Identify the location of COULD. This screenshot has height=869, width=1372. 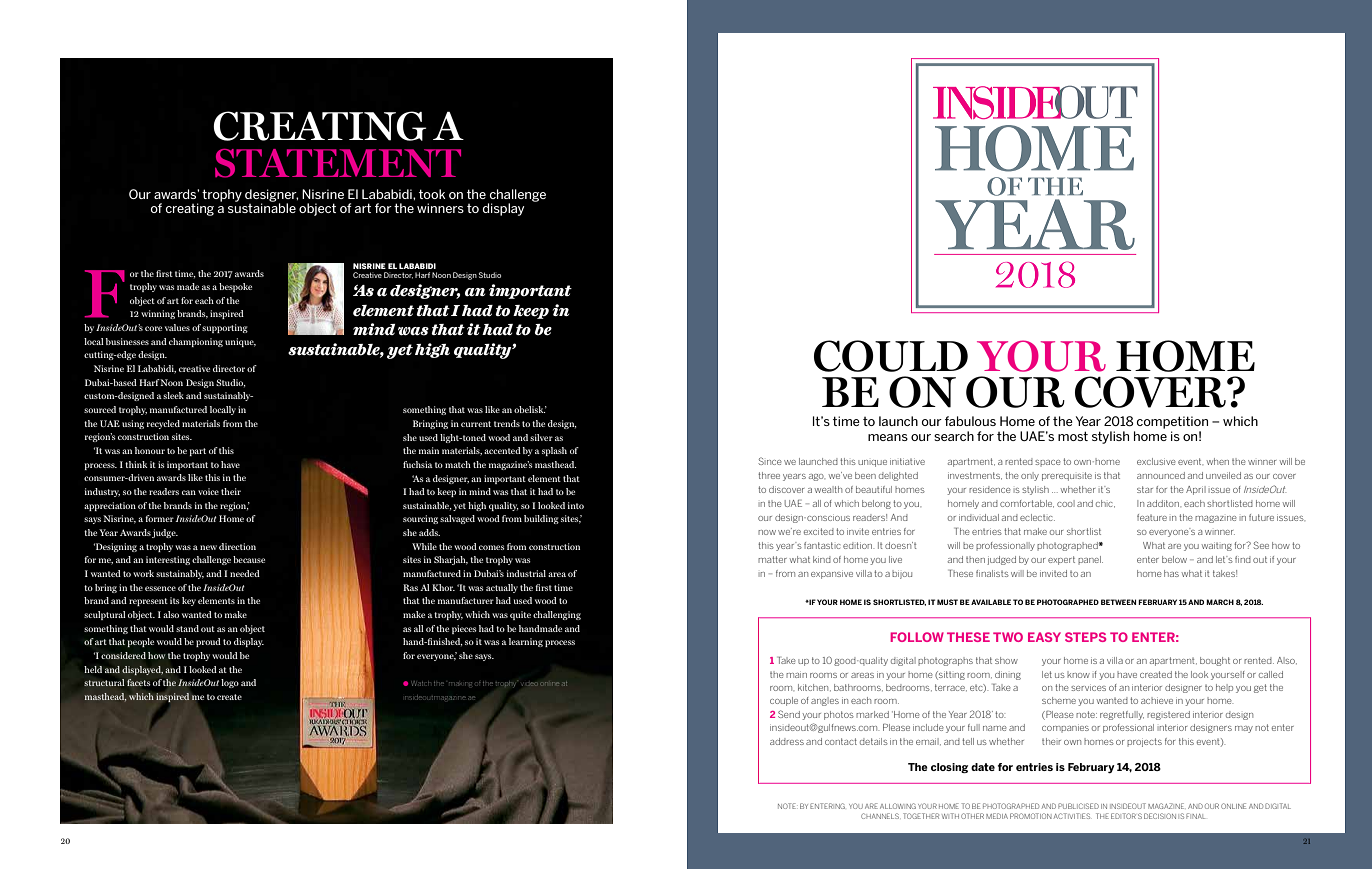
(891, 356).
